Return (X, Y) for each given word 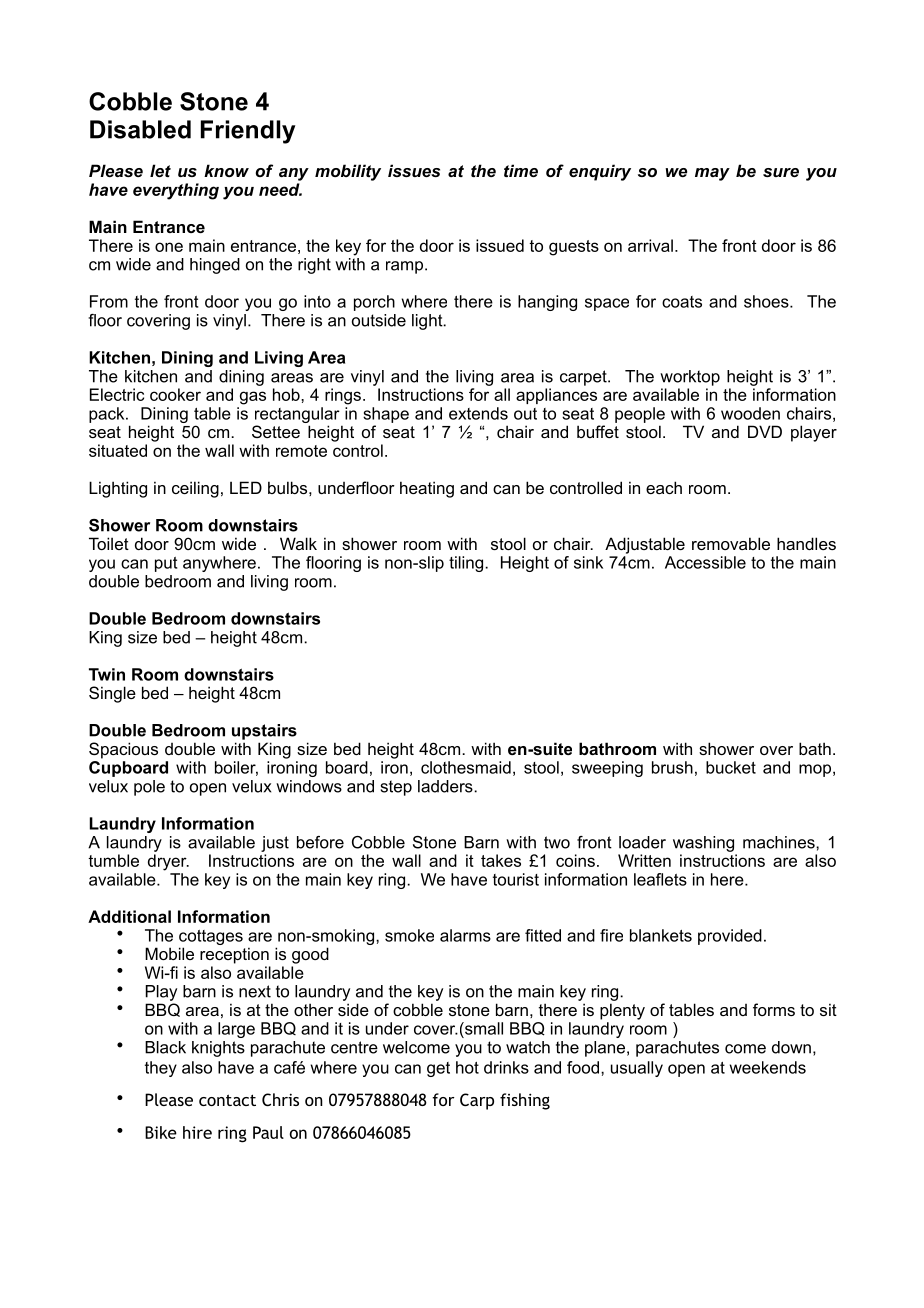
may (712, 174)
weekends (767, 1067)
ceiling (195, 489)
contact (227, 1100)
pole (149, 788)
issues (414, 170)
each (664, 487)
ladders (446, 786)
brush (672, 767)
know (226, 170)
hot (467, 1067)
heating (427, 489)
